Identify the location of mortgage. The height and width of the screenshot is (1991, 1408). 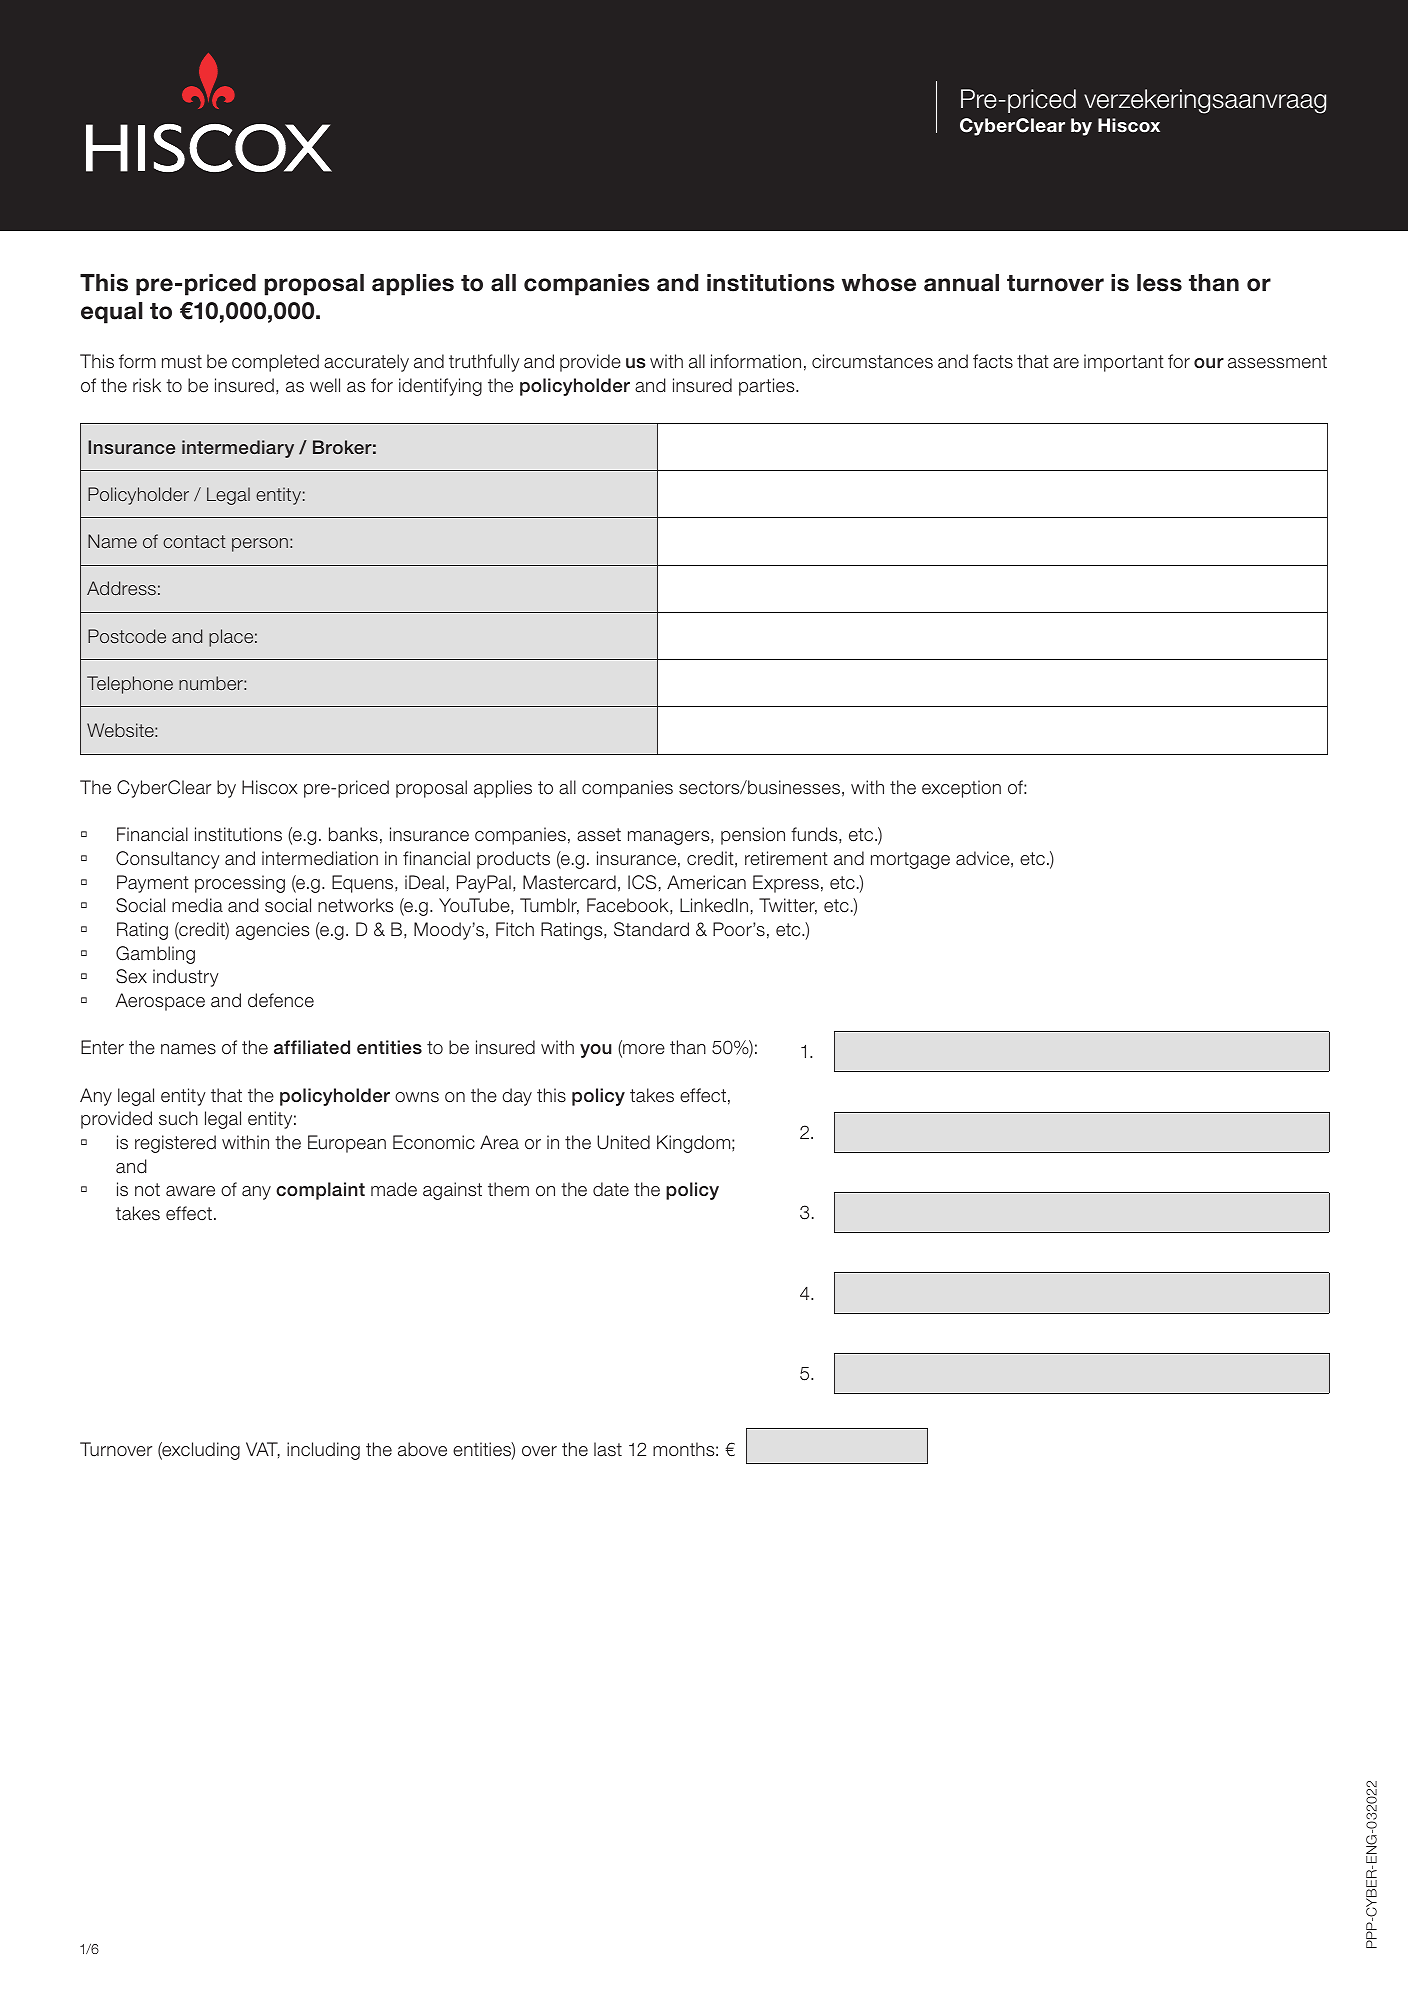
(910, 860).
